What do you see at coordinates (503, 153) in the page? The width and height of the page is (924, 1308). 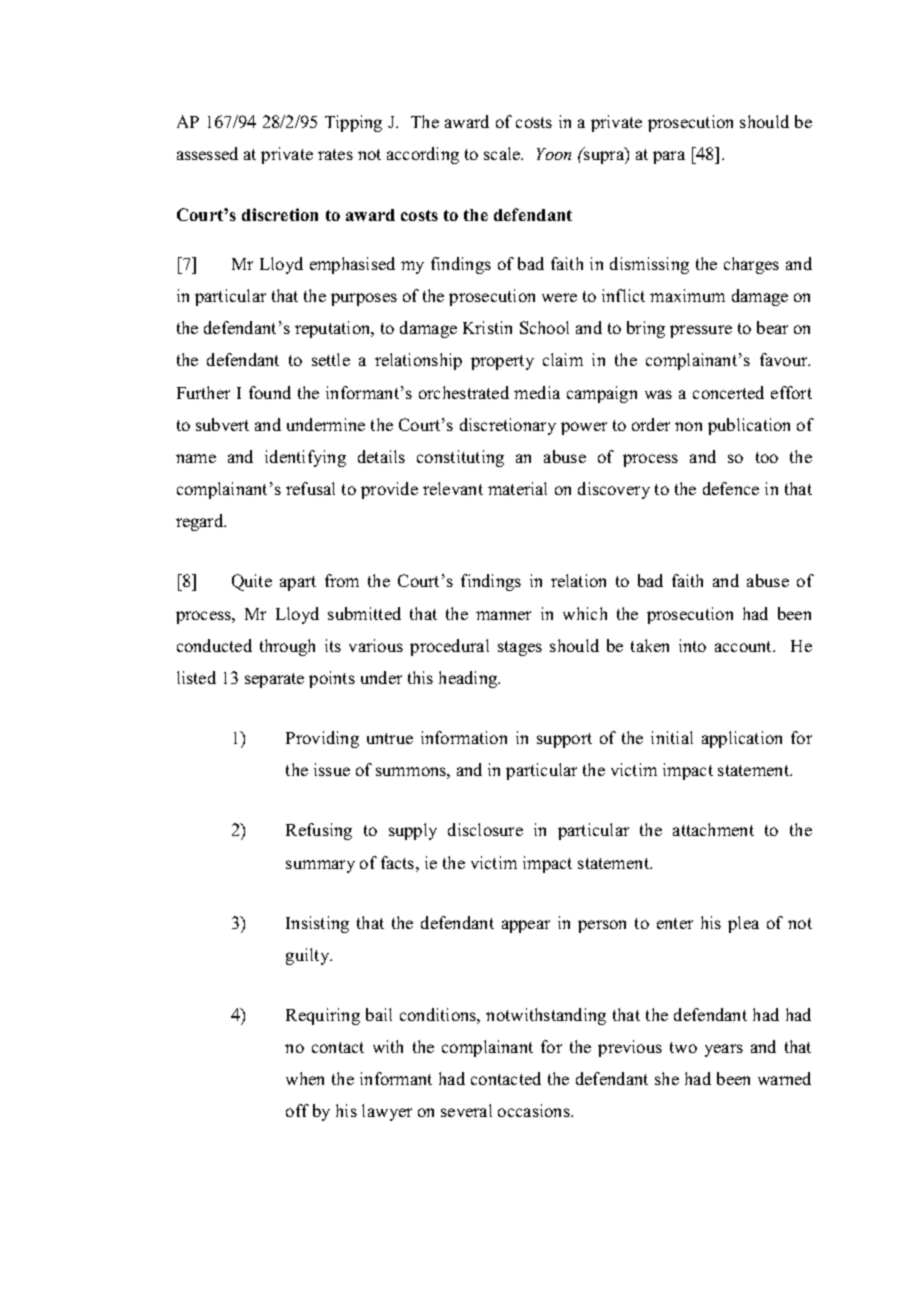 I see `scale` at bounding box center [503, 153].
